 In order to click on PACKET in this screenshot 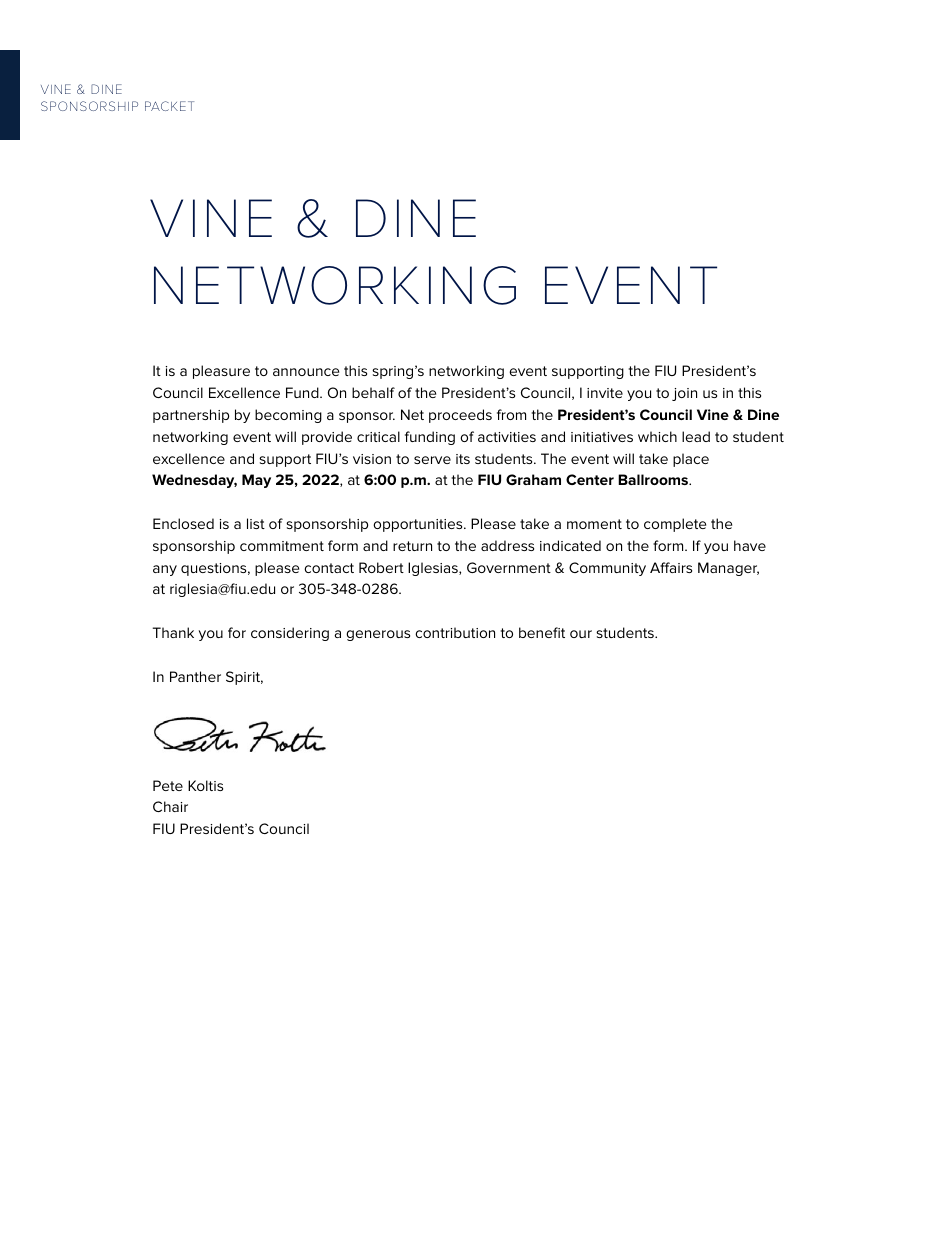, I will do `click(169, 106)`.
